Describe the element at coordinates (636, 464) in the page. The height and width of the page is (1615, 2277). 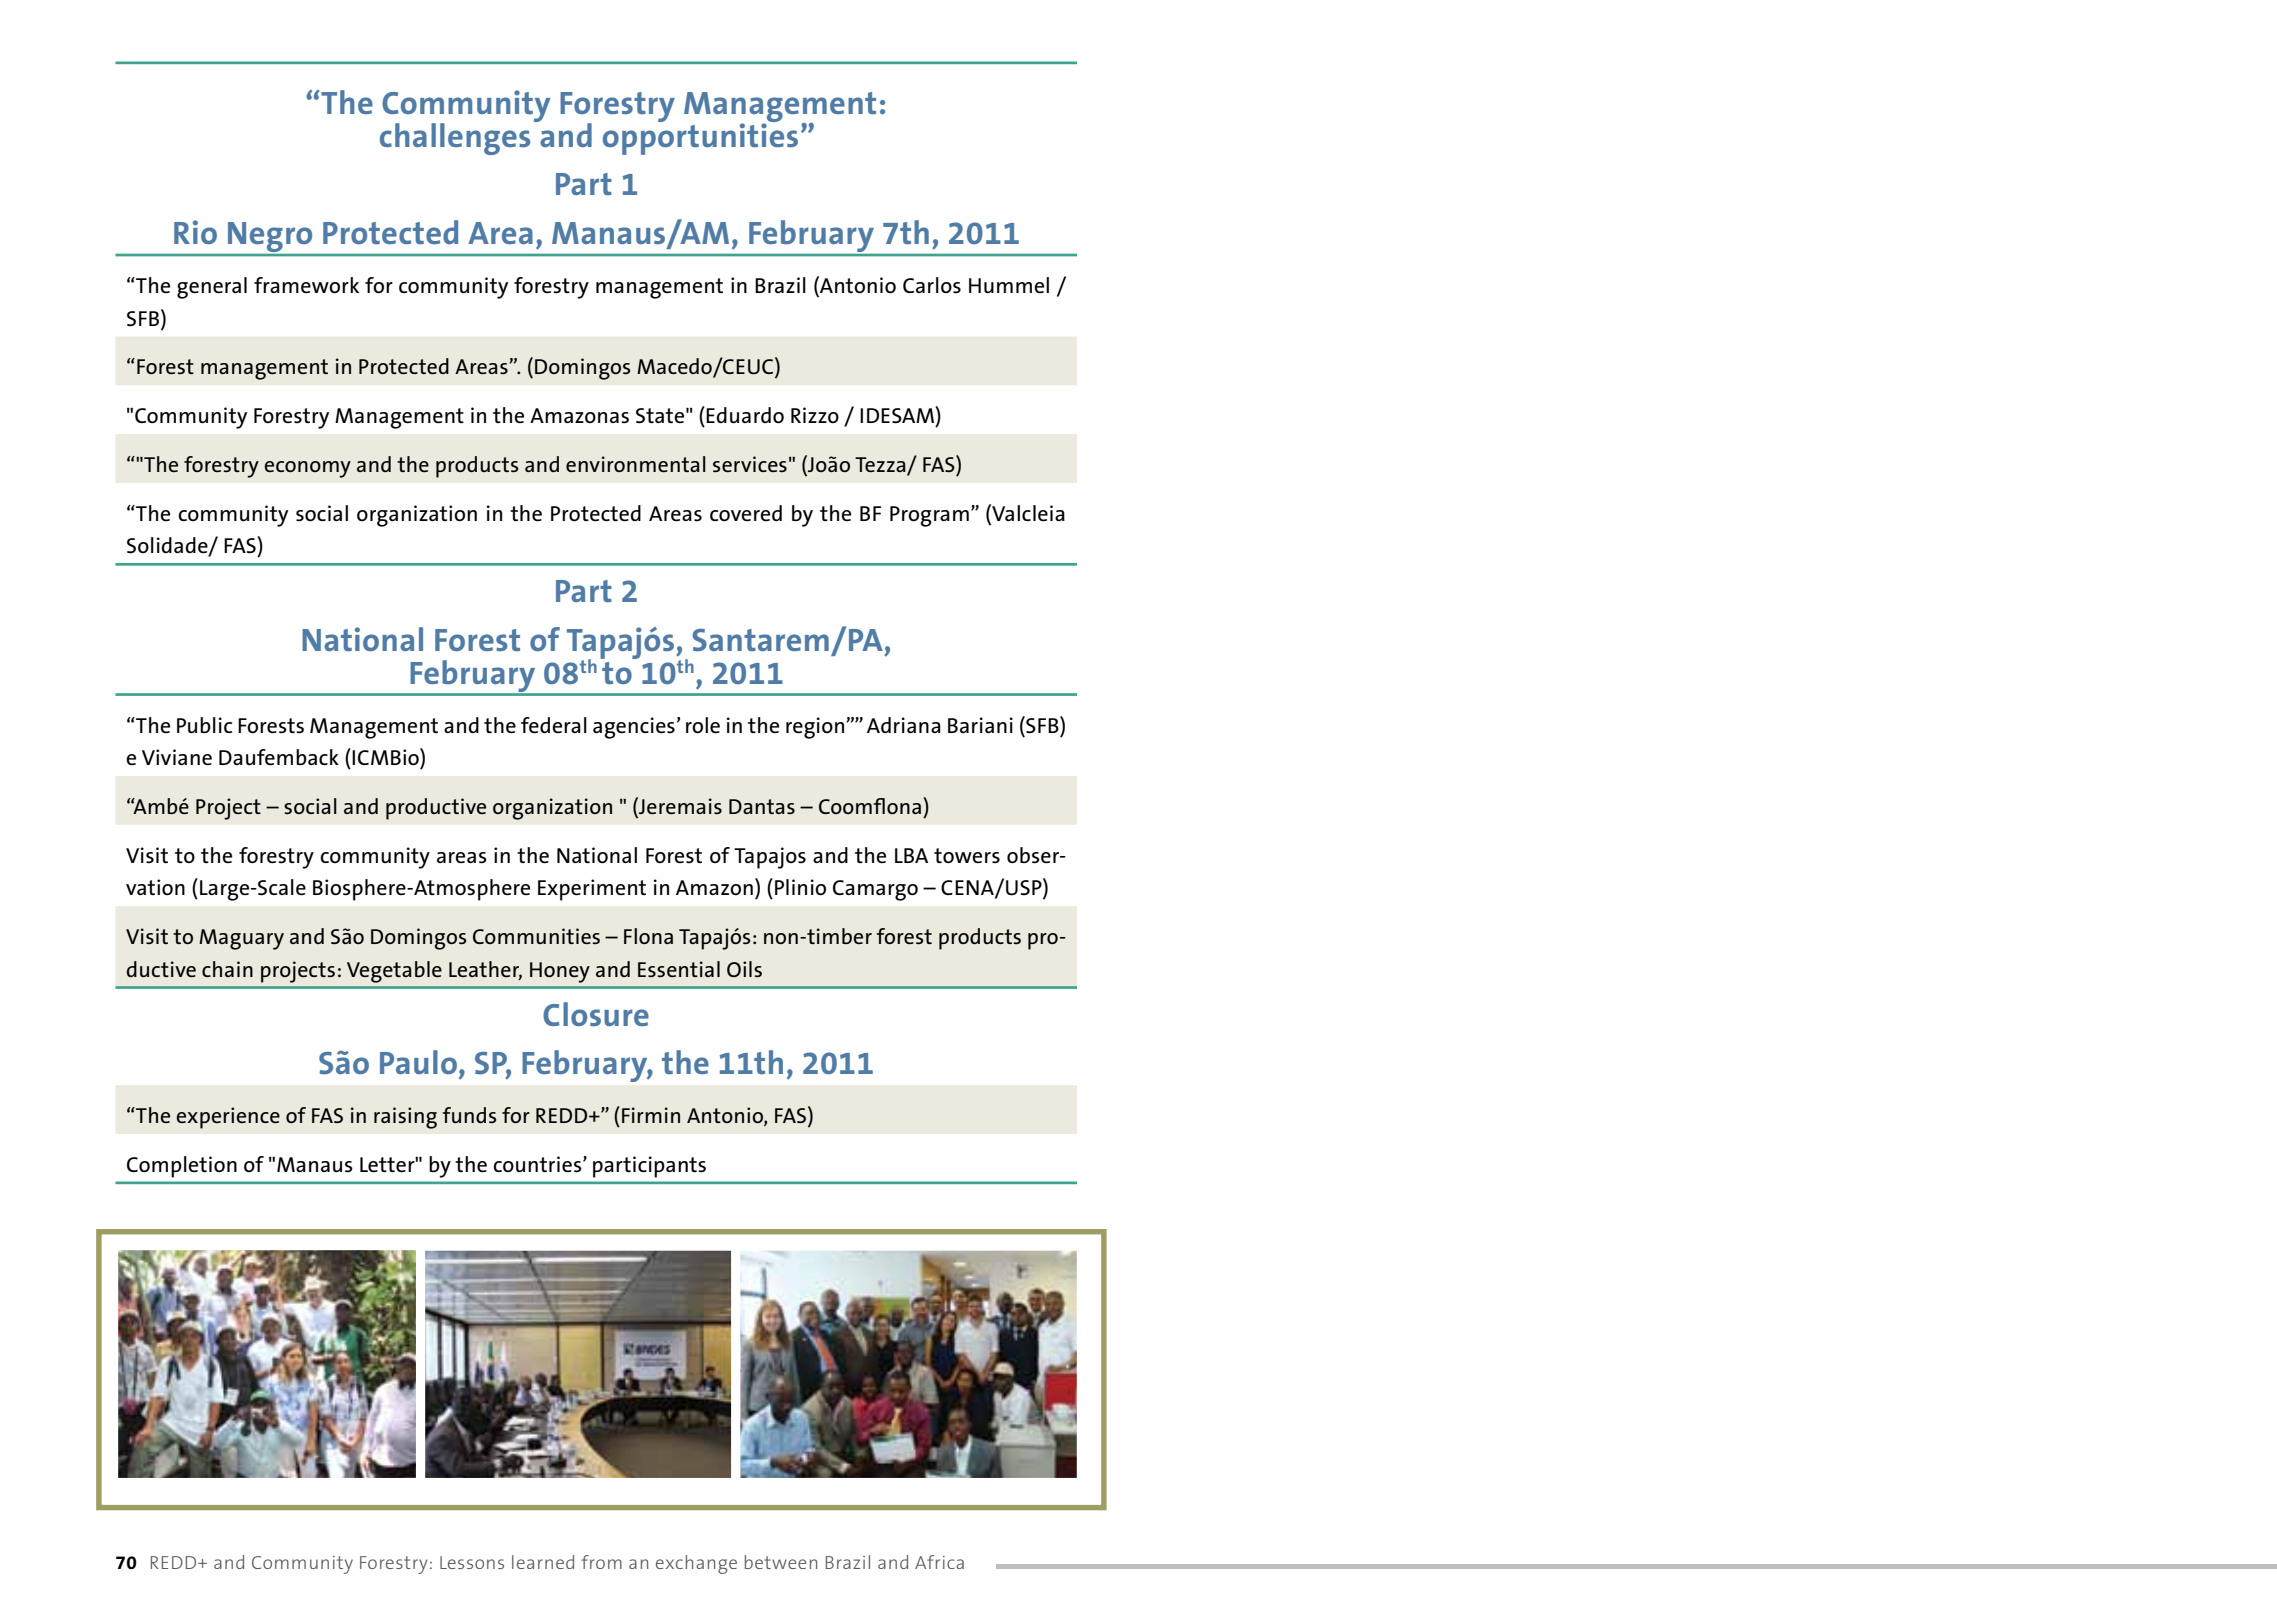
I see `environmental` at that location.
